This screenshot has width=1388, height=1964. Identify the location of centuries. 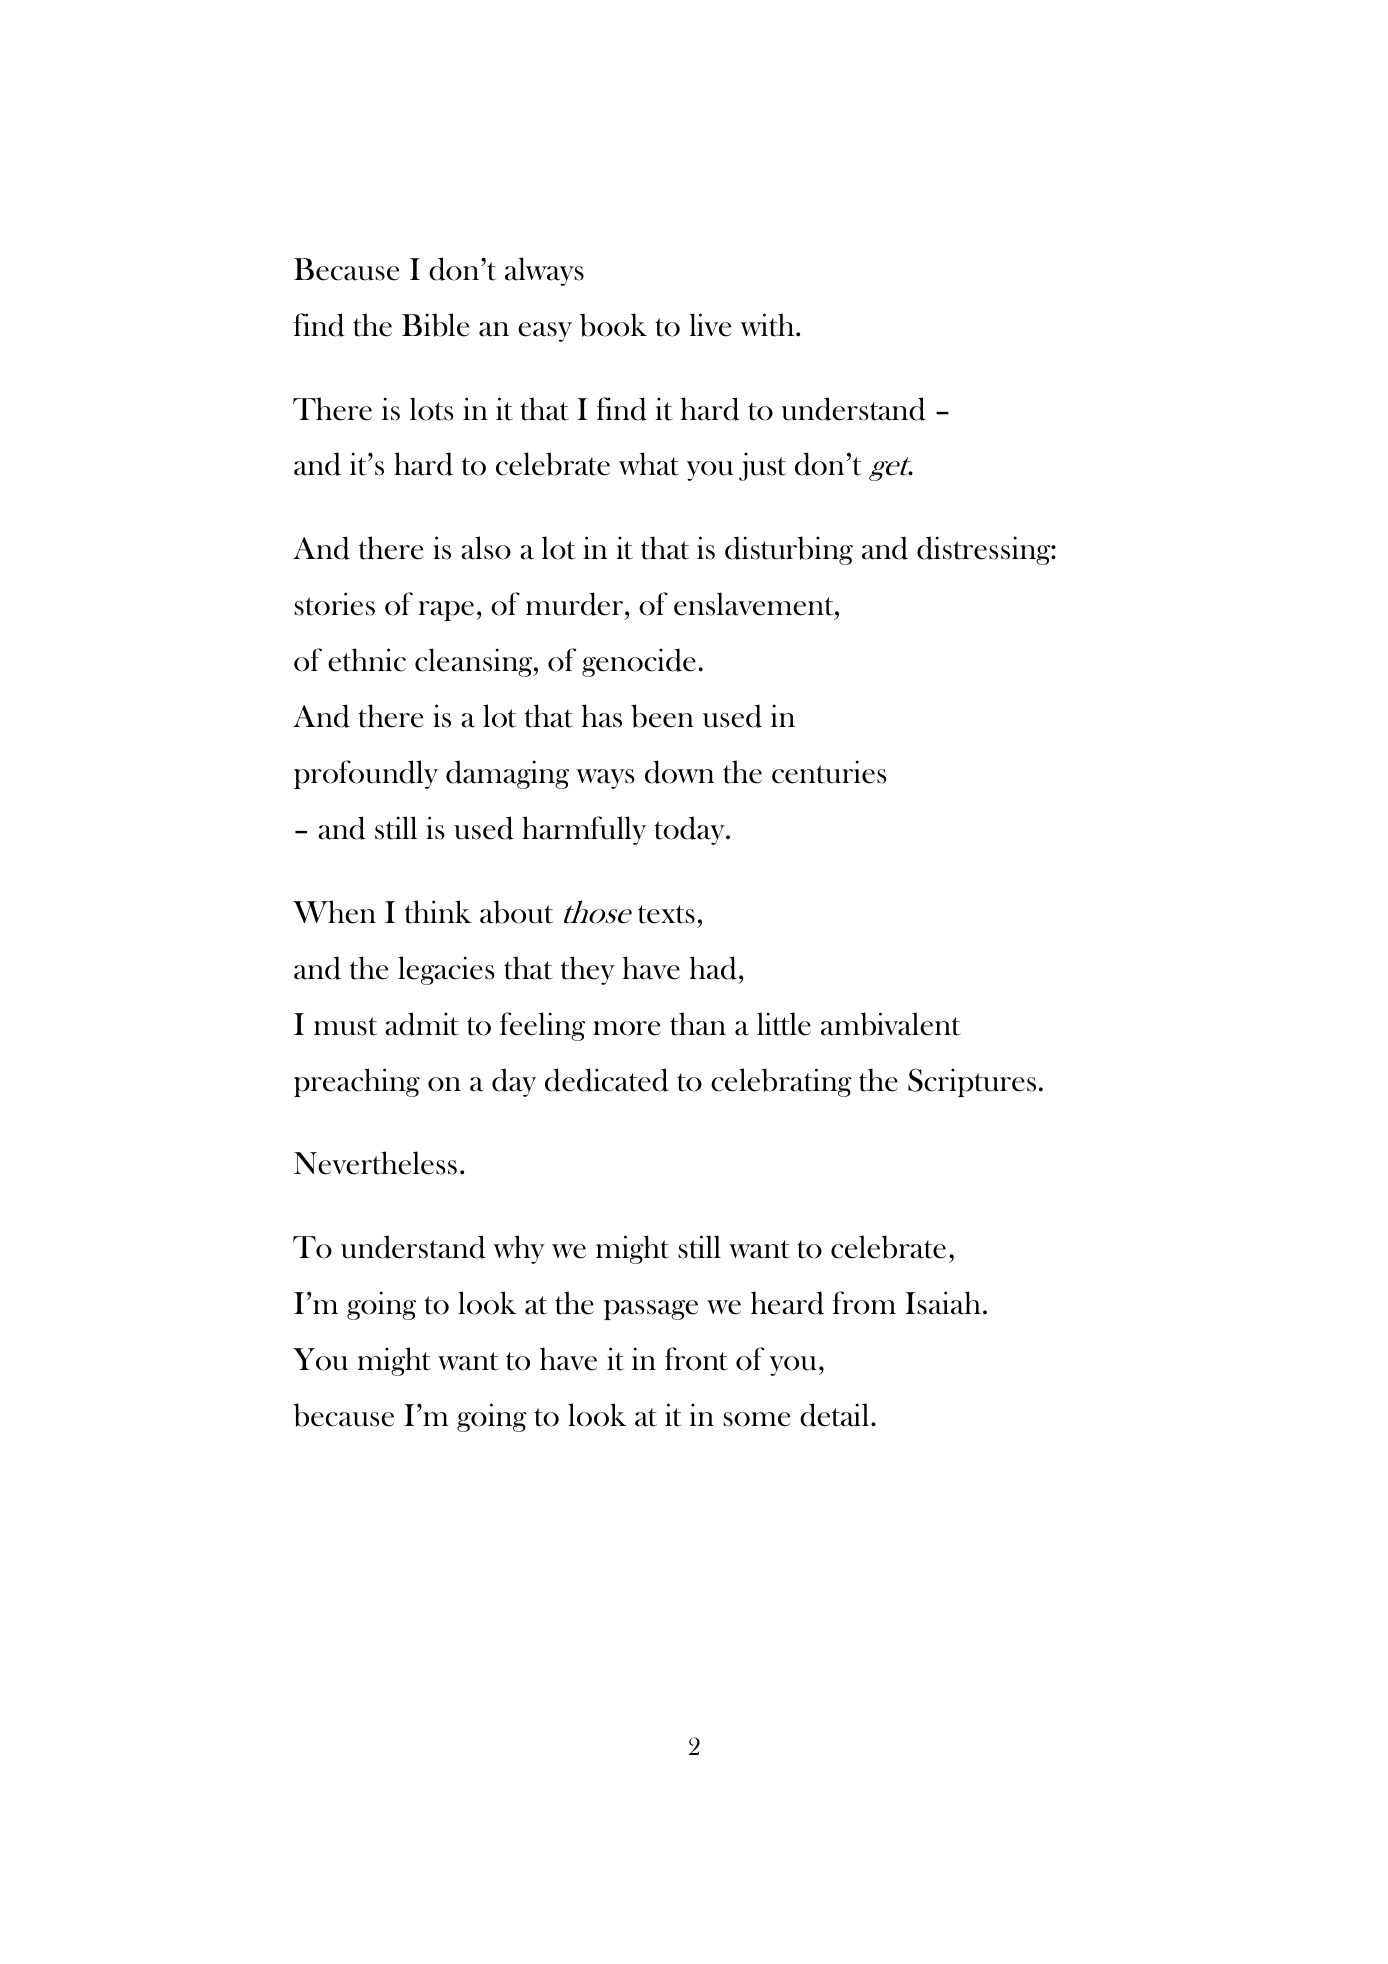
(829, 772).
